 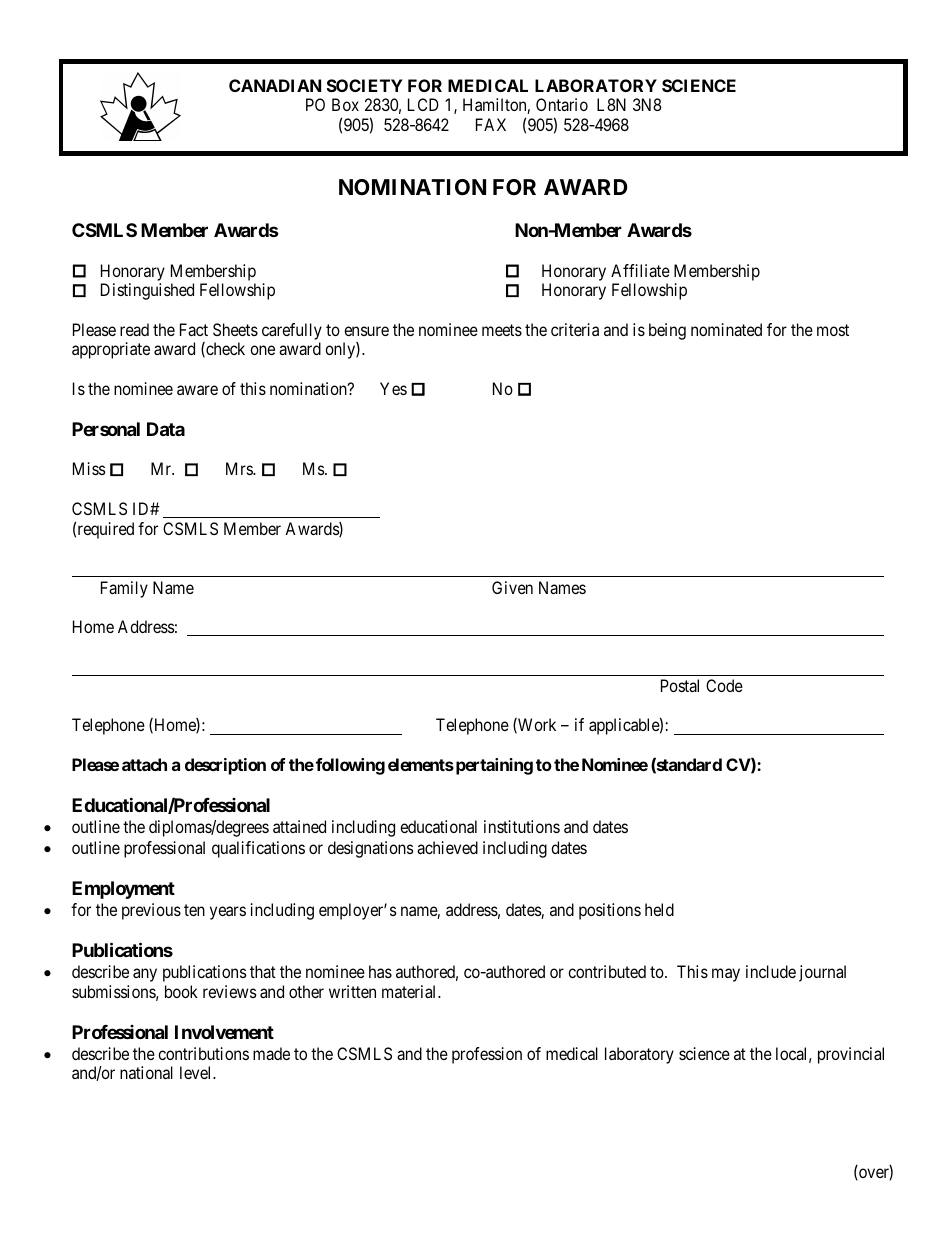 I want to click on include, so click(x=771, y=971).
